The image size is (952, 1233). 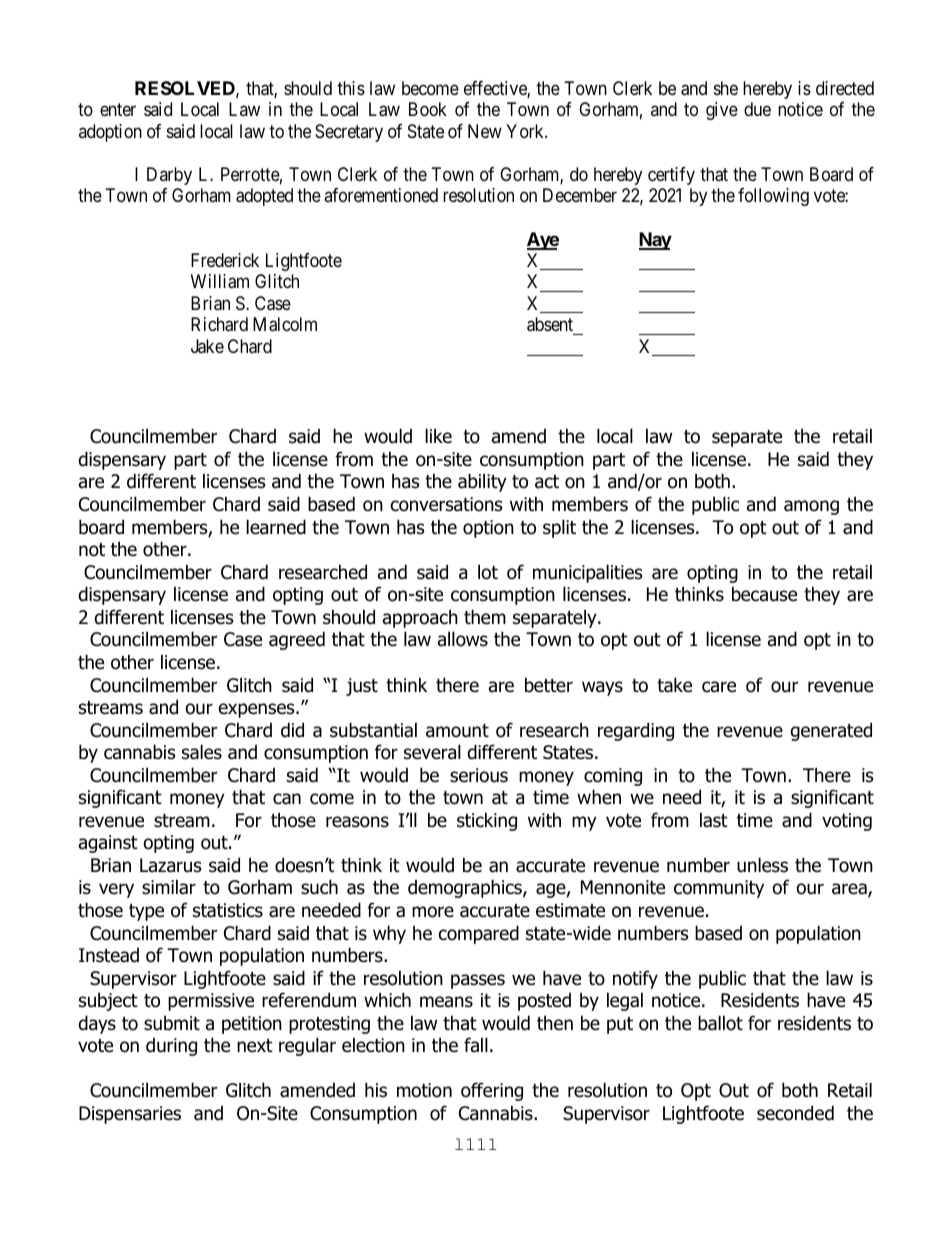 What do you see at coordinates (171, 1047) in the screenshot?
I see `during` at bounding box center [171, 1047].
